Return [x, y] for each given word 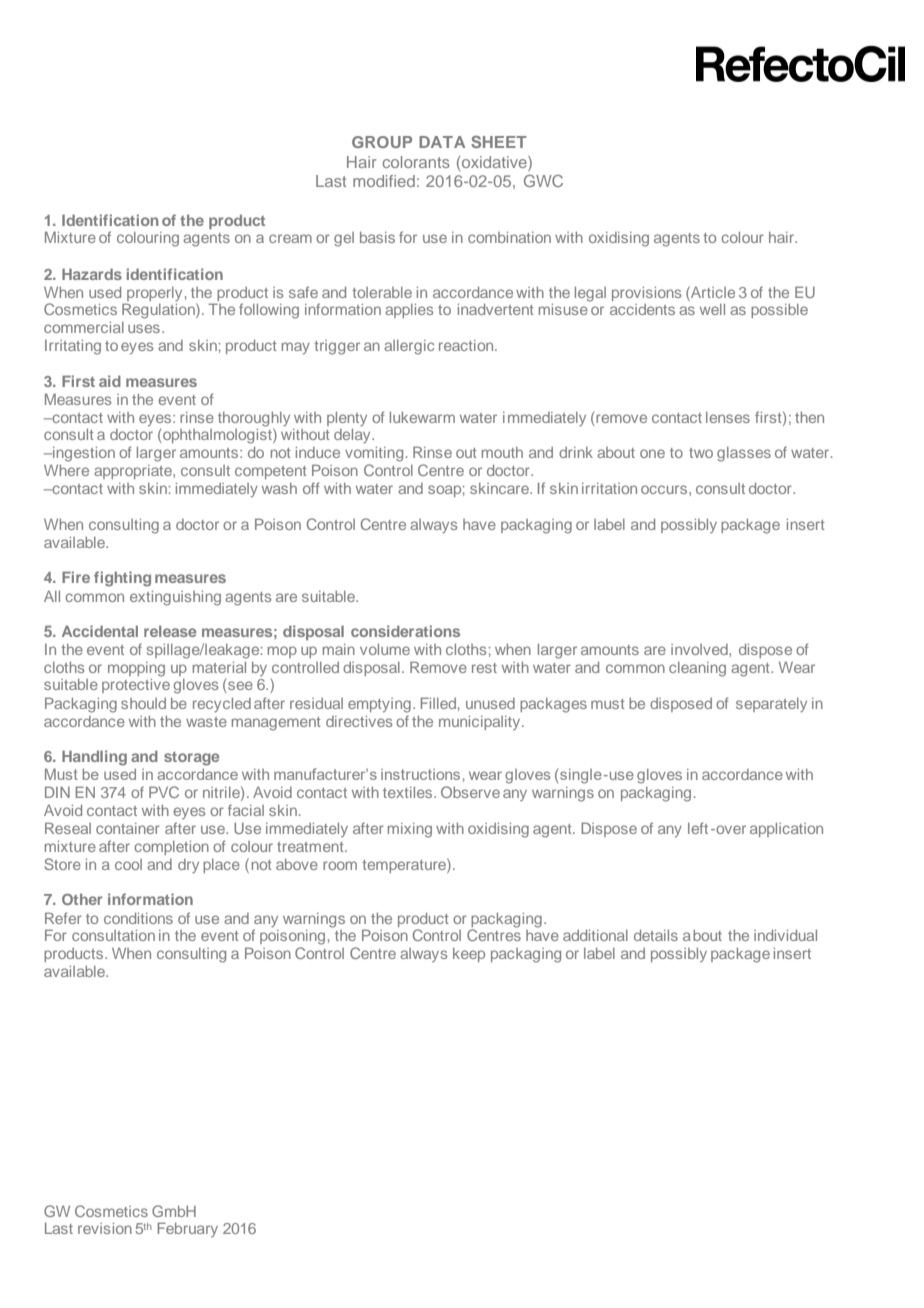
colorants [416, 162]
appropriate [134, 472]
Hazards [92, 274]
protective [136, 686]
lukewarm [422, 417]
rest [484, 668]
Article [712, 292]
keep [469, 955]
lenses [728, 417]
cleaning [697, 669]
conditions [138, 918]
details [656, 935]
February [188, 1229]
